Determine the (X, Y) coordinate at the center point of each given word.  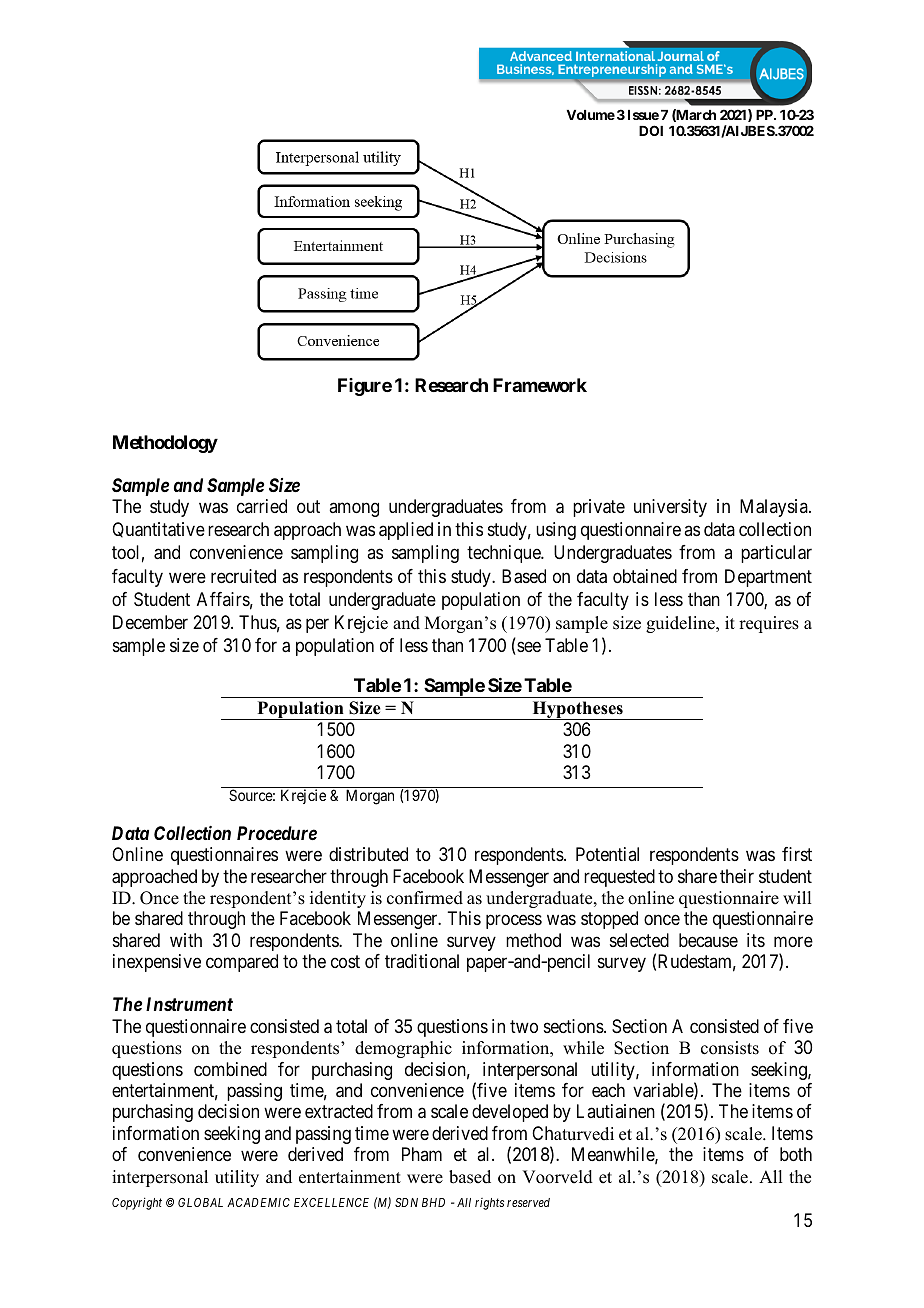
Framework (540, 385)
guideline (681, 624)
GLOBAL (200, 1202)
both (796, 1154)
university (670, 508)
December (150, 622)
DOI (651, 130)
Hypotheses (577, 710)
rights (489, 1204)
